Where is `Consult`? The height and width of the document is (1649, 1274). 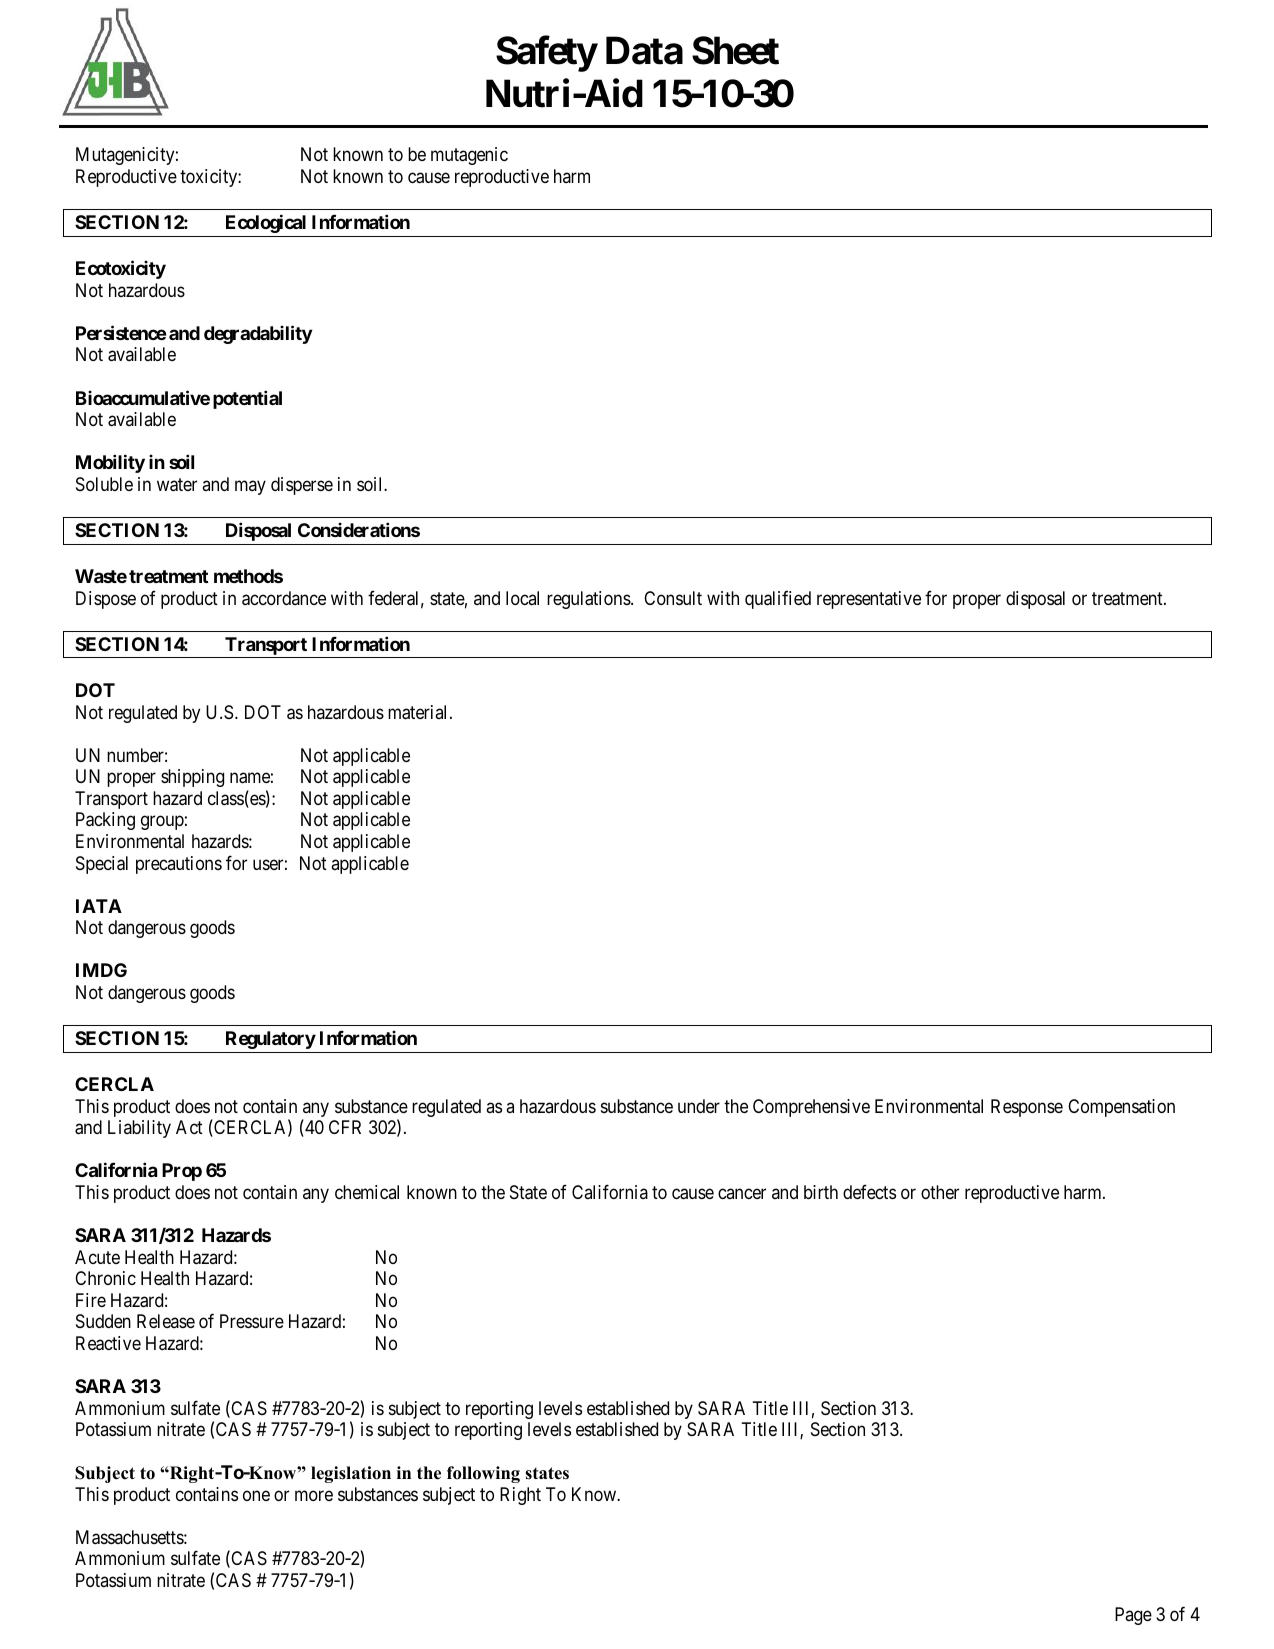 Consult is located at coordinates (673, 598).
